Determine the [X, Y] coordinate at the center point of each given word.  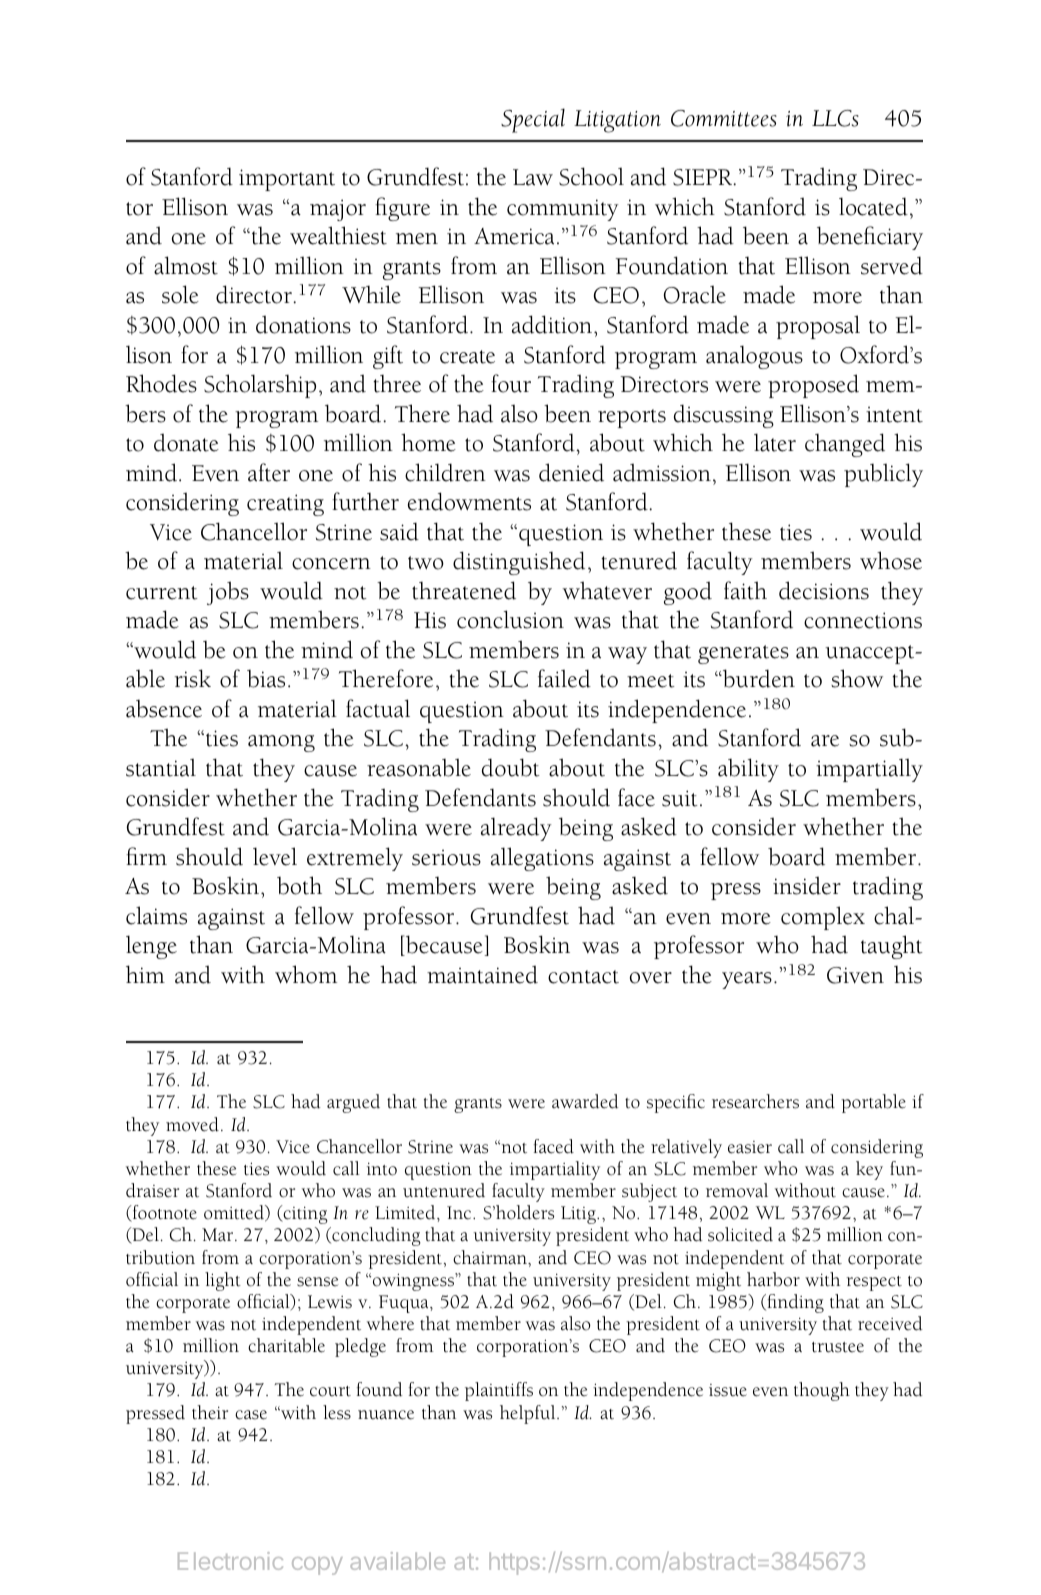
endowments [469, 501]
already [516, 829]
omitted [235, 1213]
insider [807, 885]
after [269, 472]
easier [750, 1147]
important [287, 180]
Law [533, 177]
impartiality [555, 1170]
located [873, 206]
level [275, 856]
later [775, 442]
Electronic [230, 1561]
